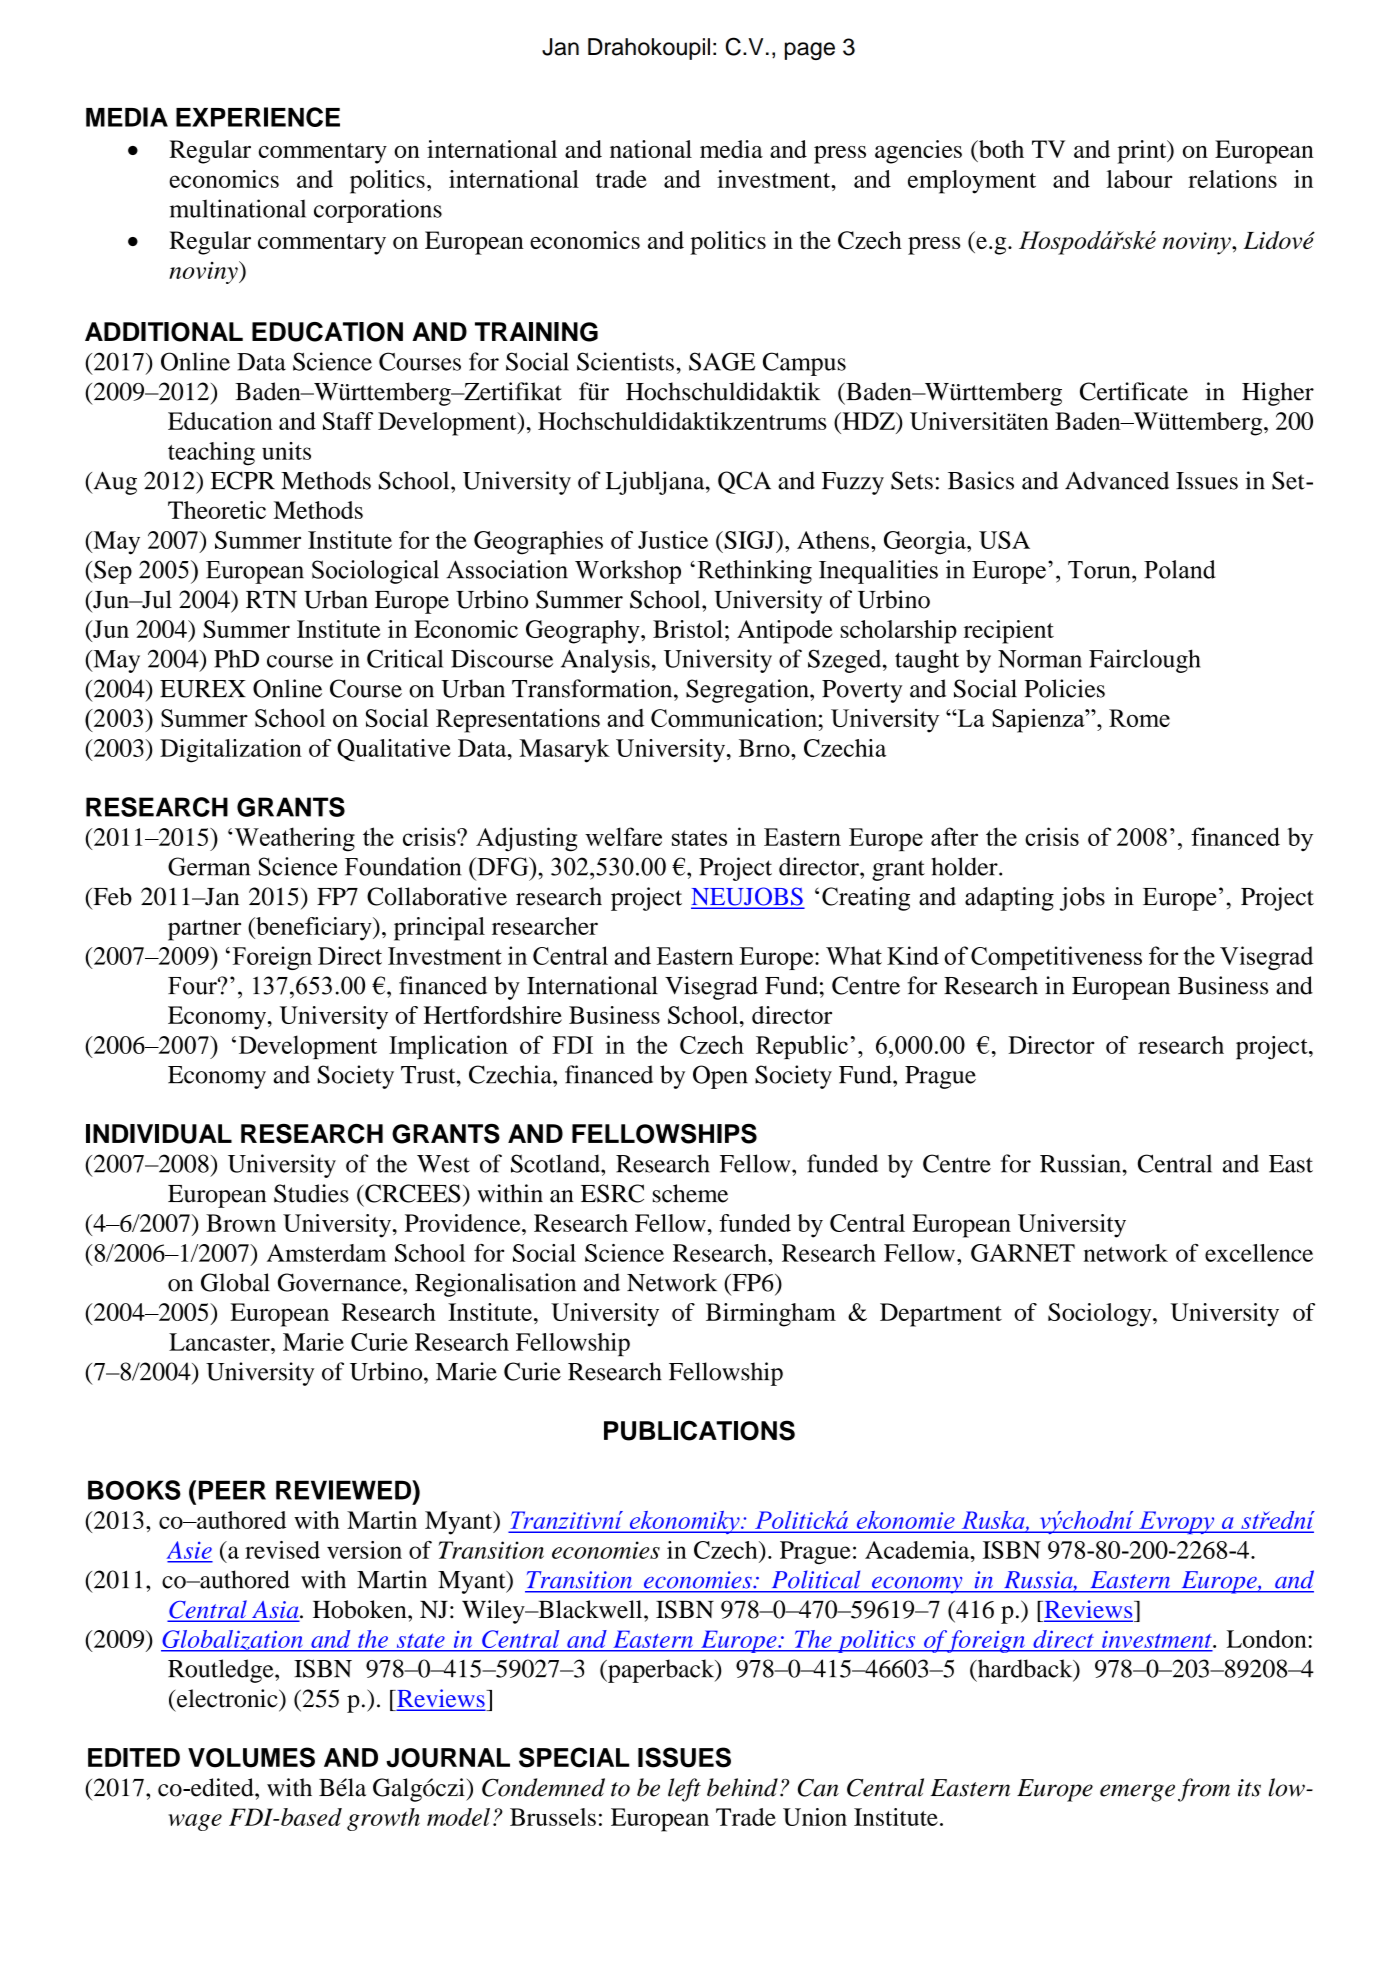 This image has height=1977, width=1398. I want to click on print, so click(1143, 152).
